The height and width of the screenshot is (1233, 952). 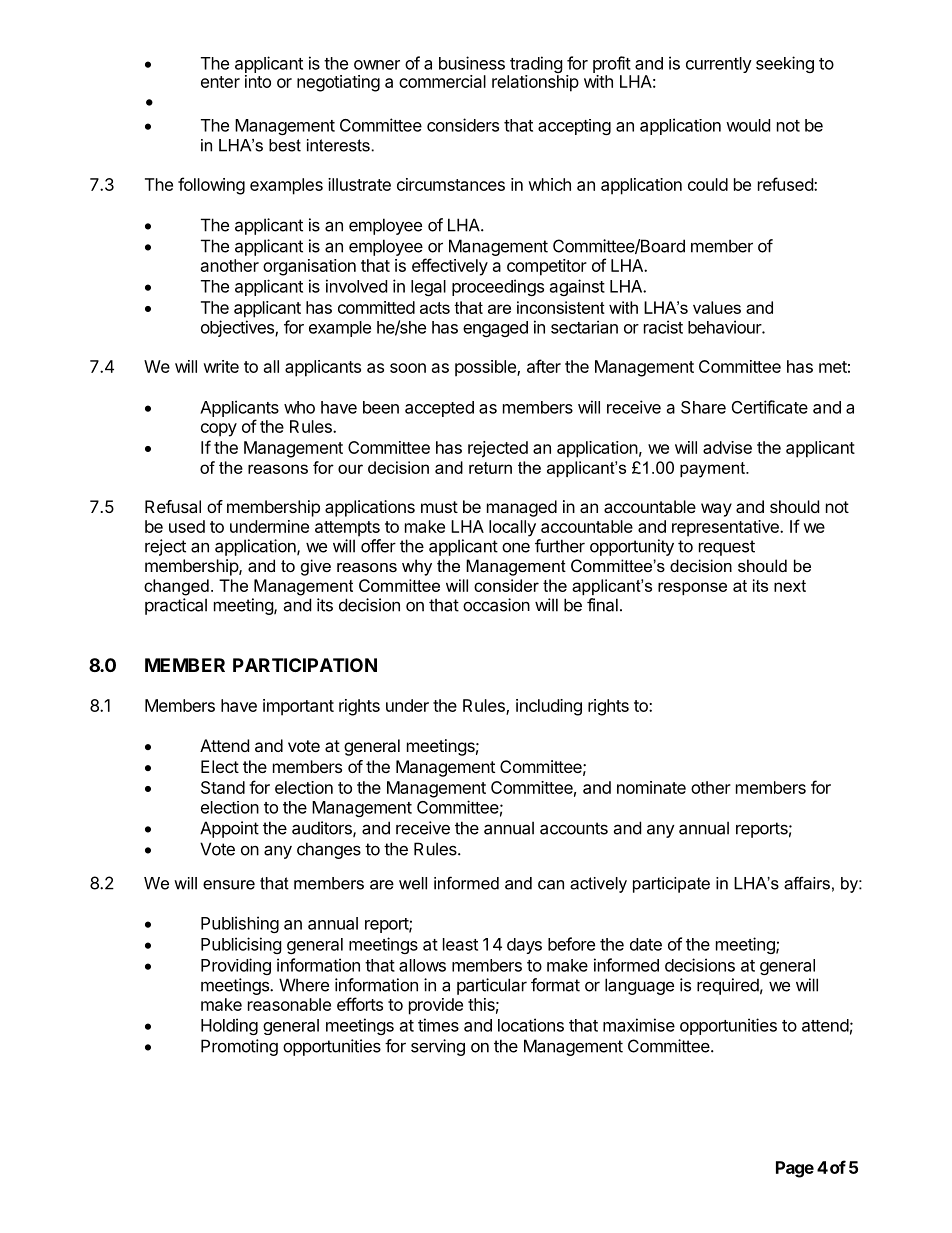 I want to click on serving, so click(x=438, y=1047).
